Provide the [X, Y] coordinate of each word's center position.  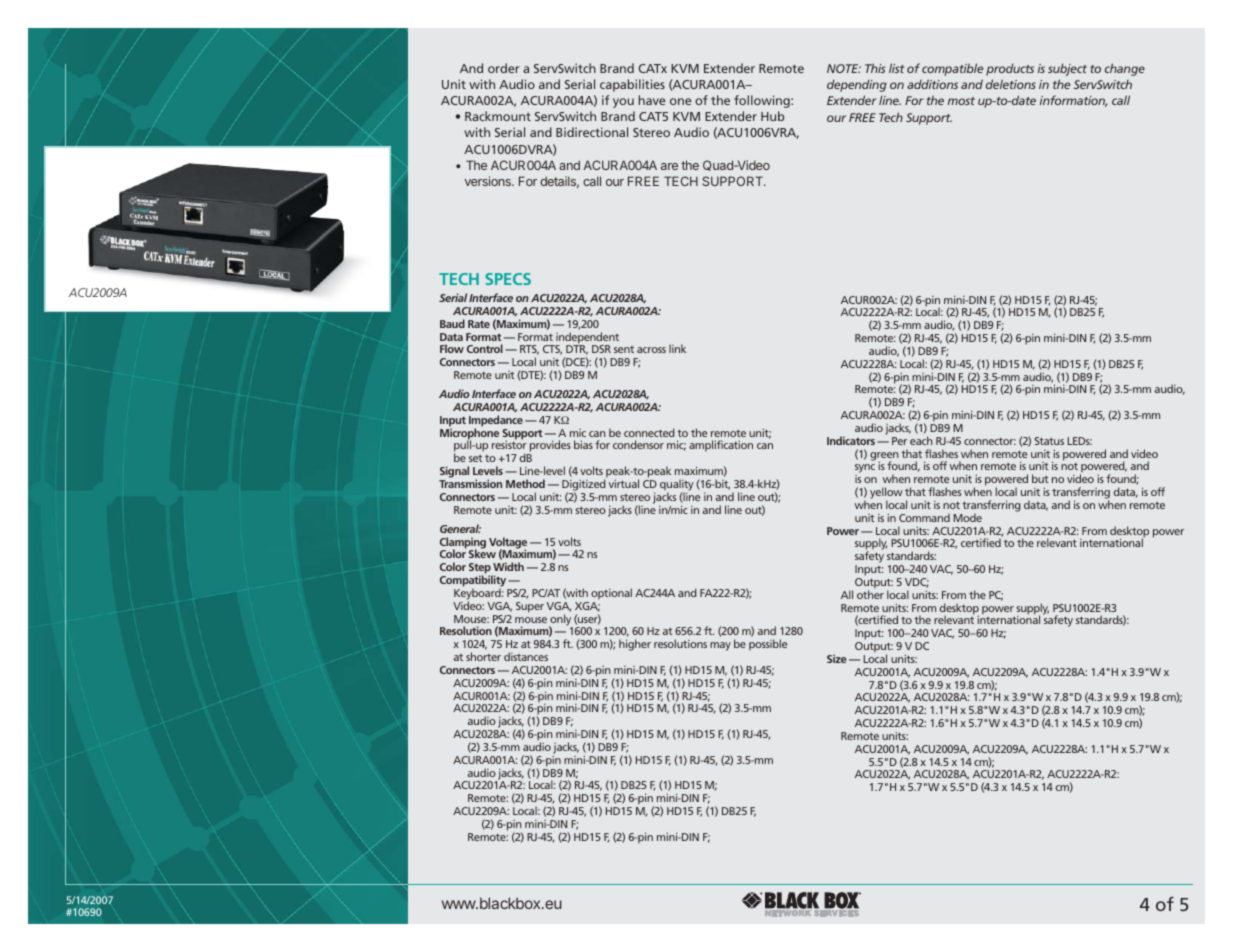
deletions [1011, 84]
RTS [529, 350]
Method [525, 483]
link [677, 348]
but [1040, 478]
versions [489, 181]
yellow [886, 494]
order [504, 68]
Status [1049, 441]
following [763, 101]
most [961, 101]
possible [768, 644]
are [669, 166]
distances [526, 656]
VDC [917, 583]
